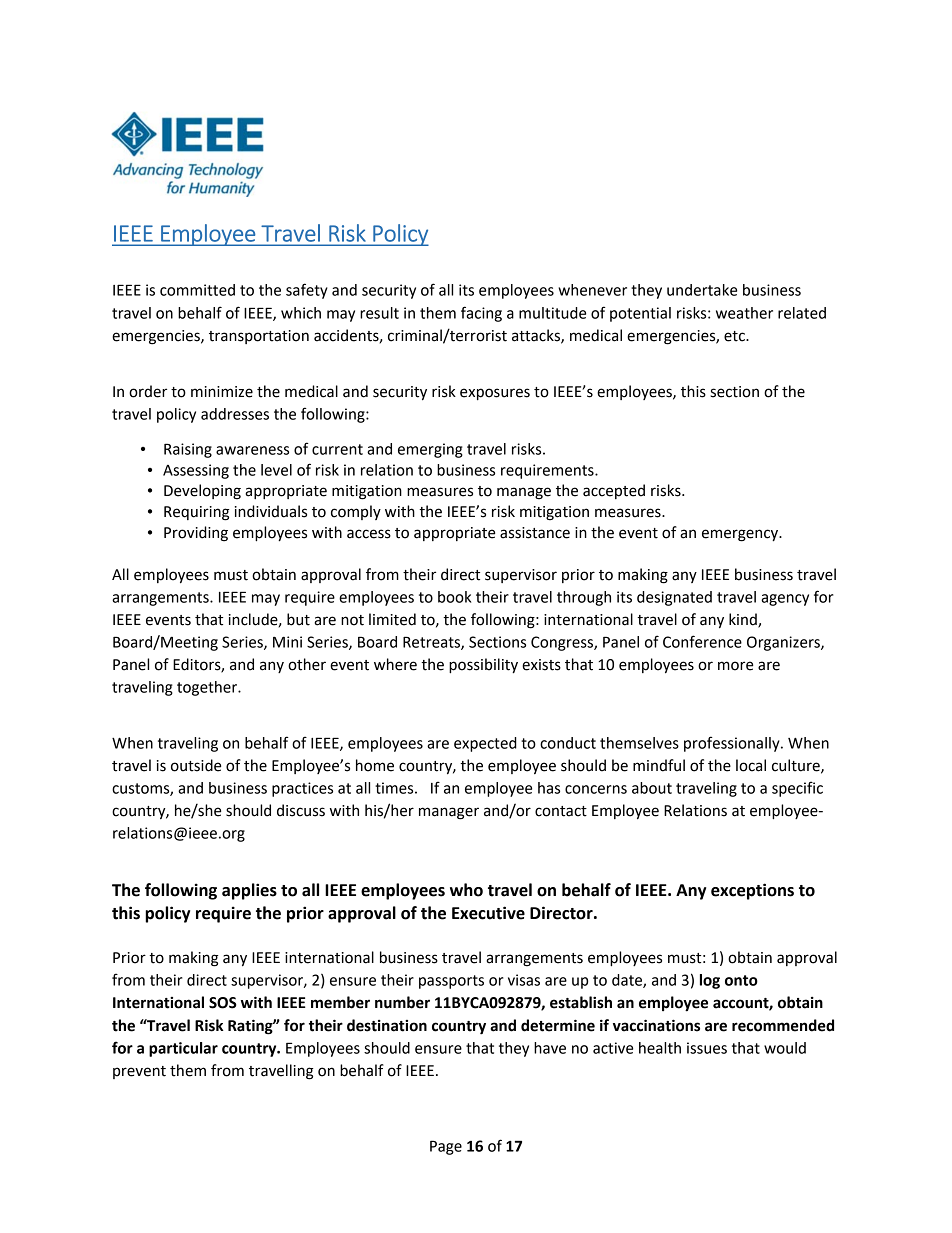  What do you see at coordinates (674, 598) in the screenshot?
I see `designated` at bounding box center [674, 598].
